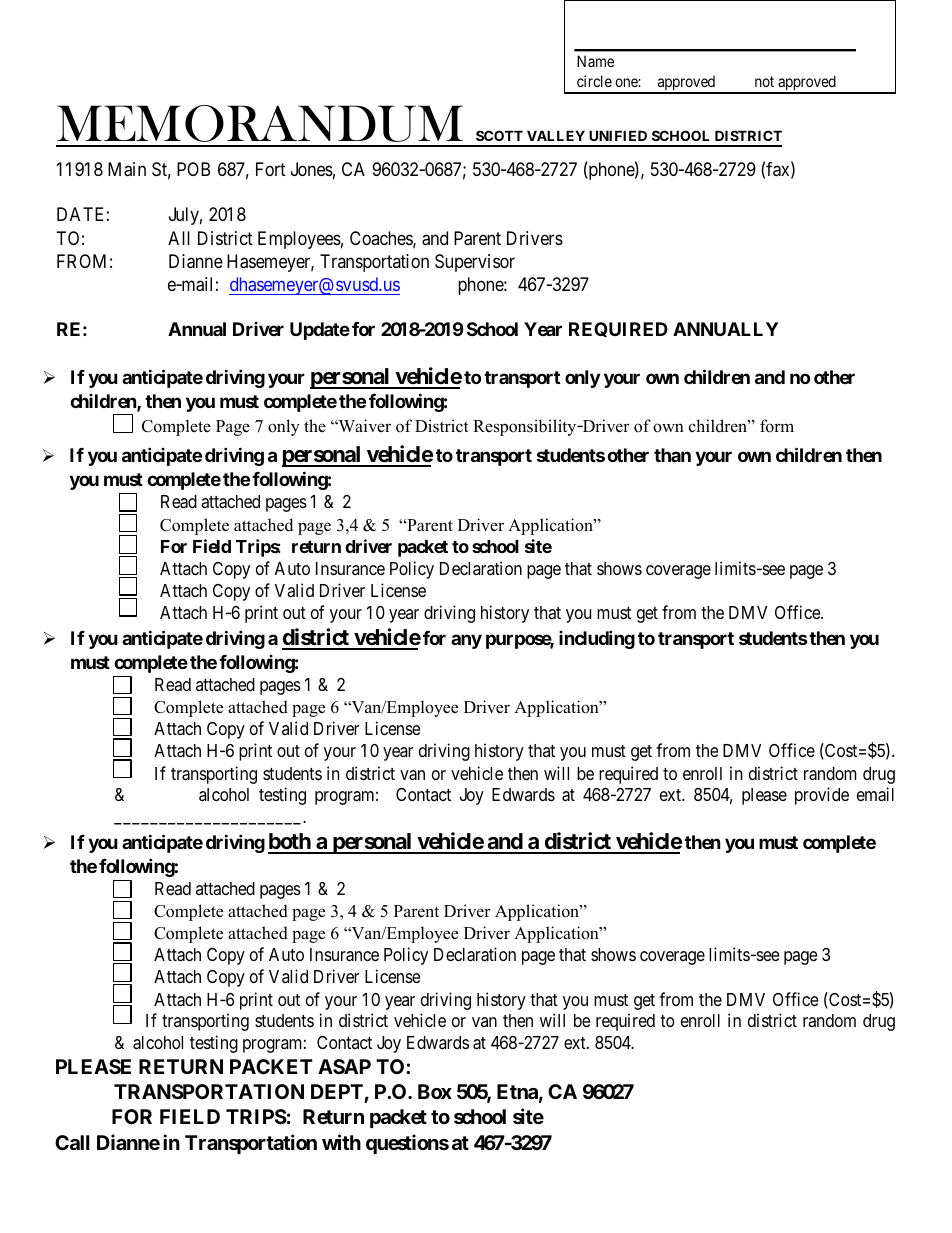 Image resolution: width=952 pixels, height=1233 pixels. What do you see at coordinates (344, 1066) in the screenshot?
I see `ASAP` at bounding box center [344, 1066].
